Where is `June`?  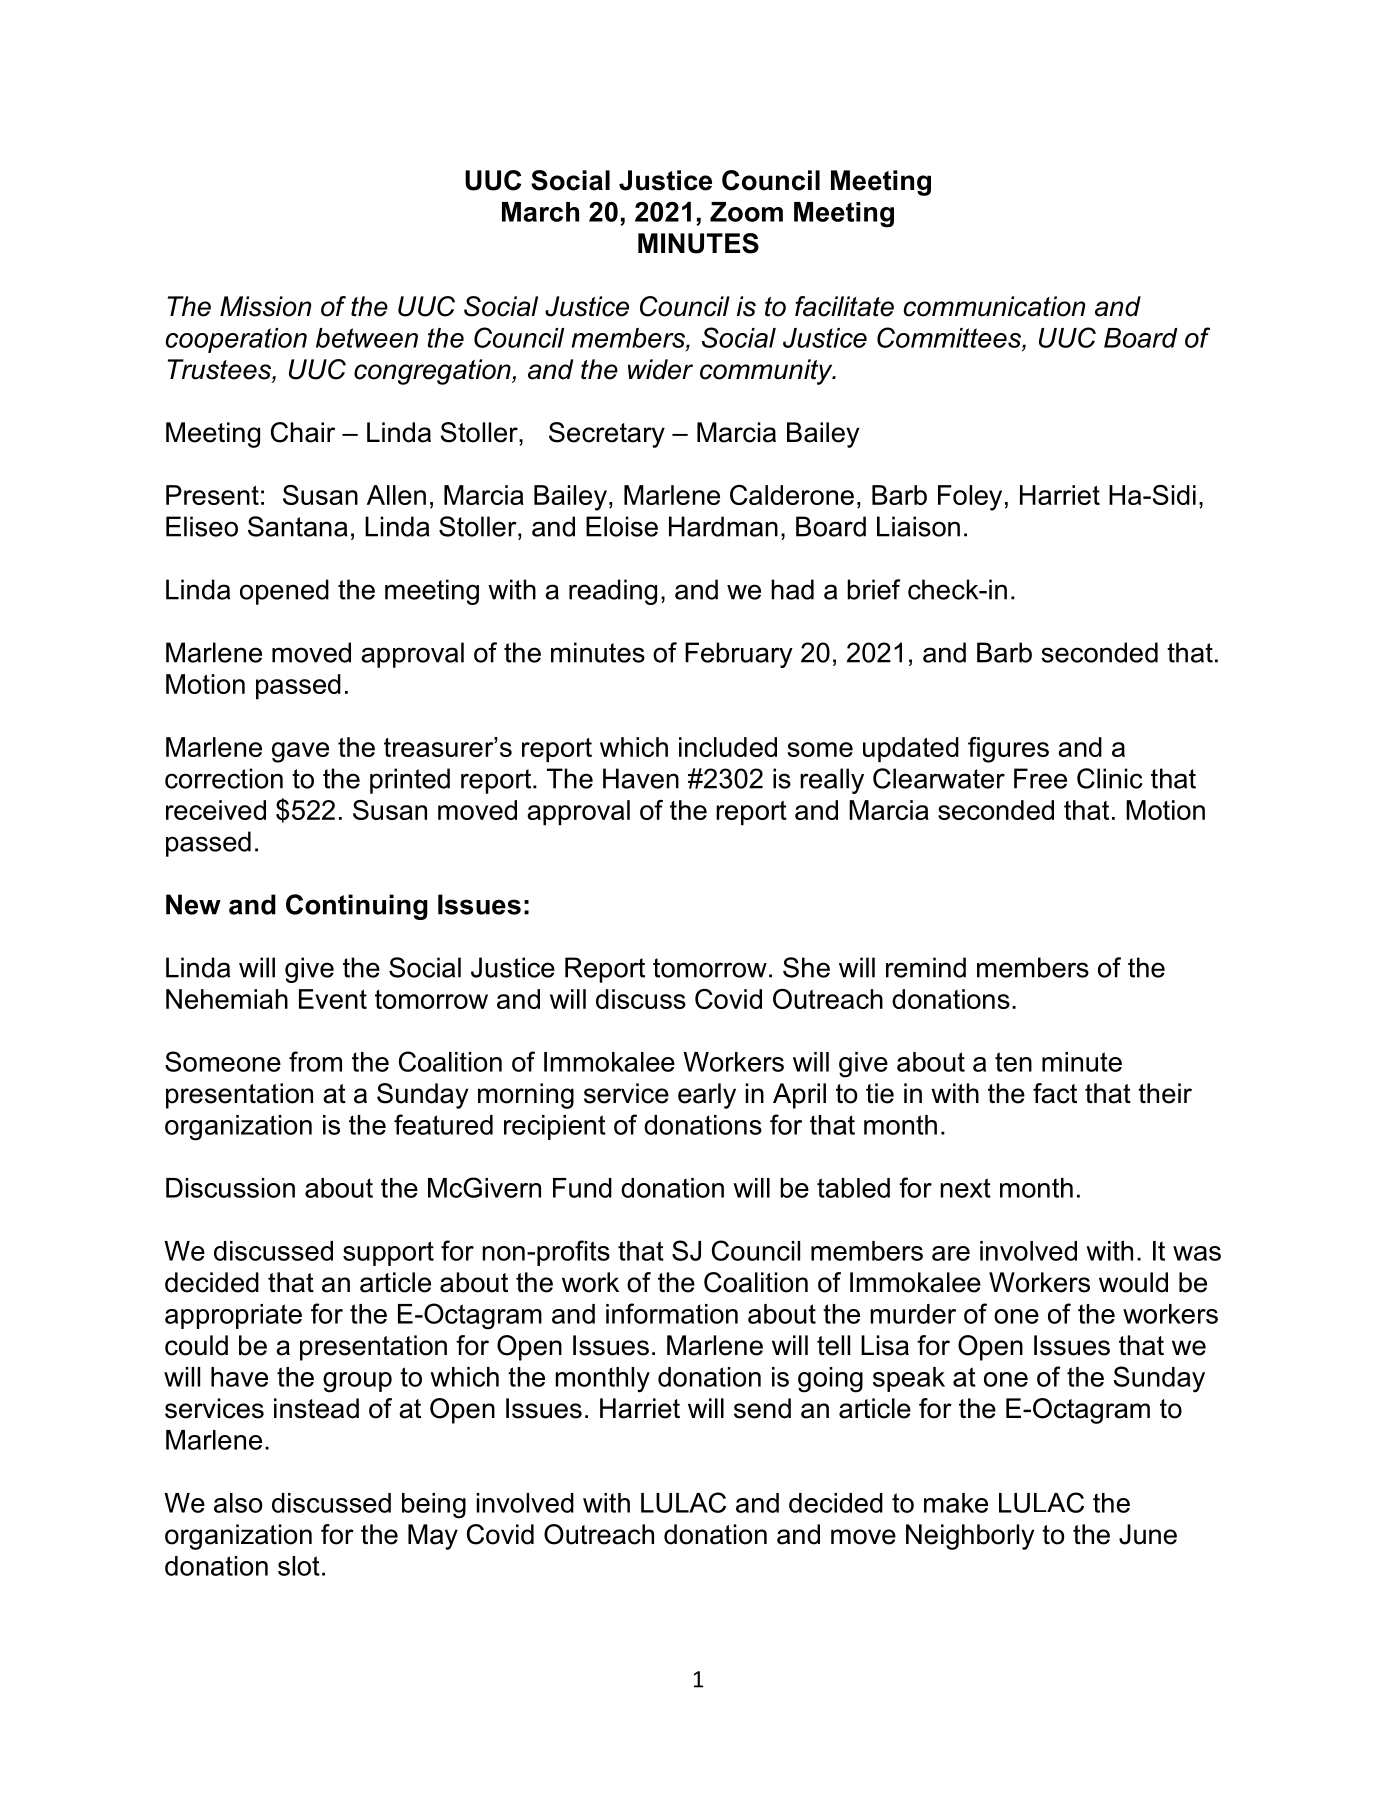 June is located at coordinates (1148, 1534).
